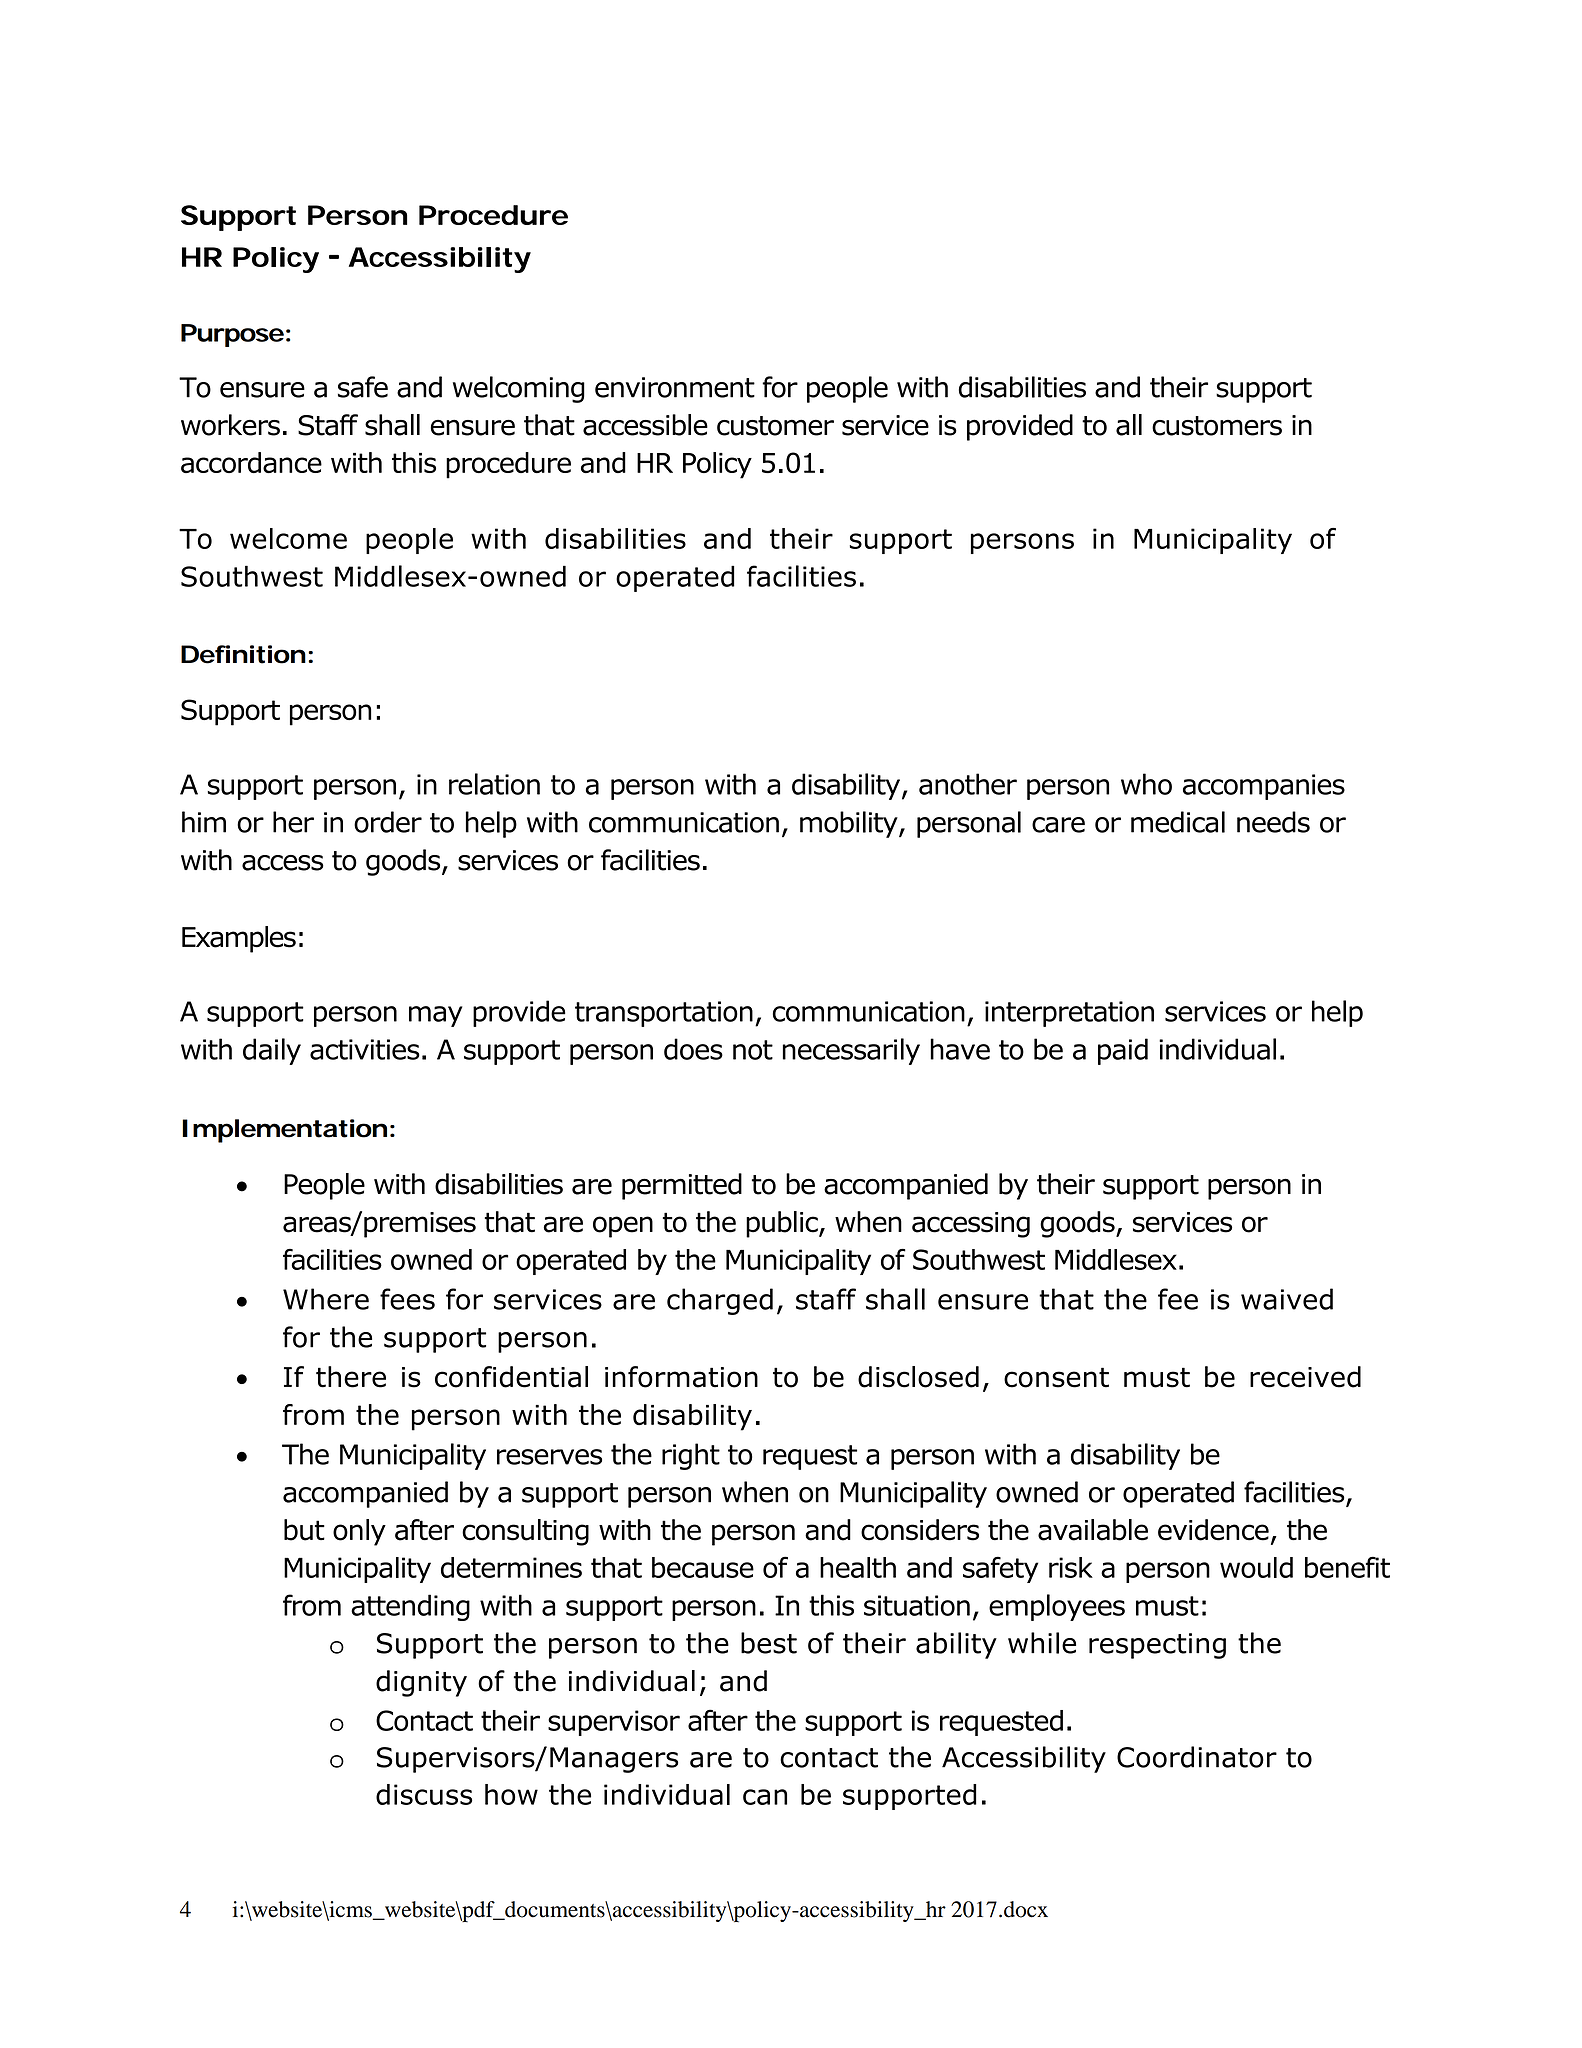 This document has width=1582, height=2048. What do you see at coordinates (675, 387) in the document?
I see `environment` at bounding box center [675, 387].
